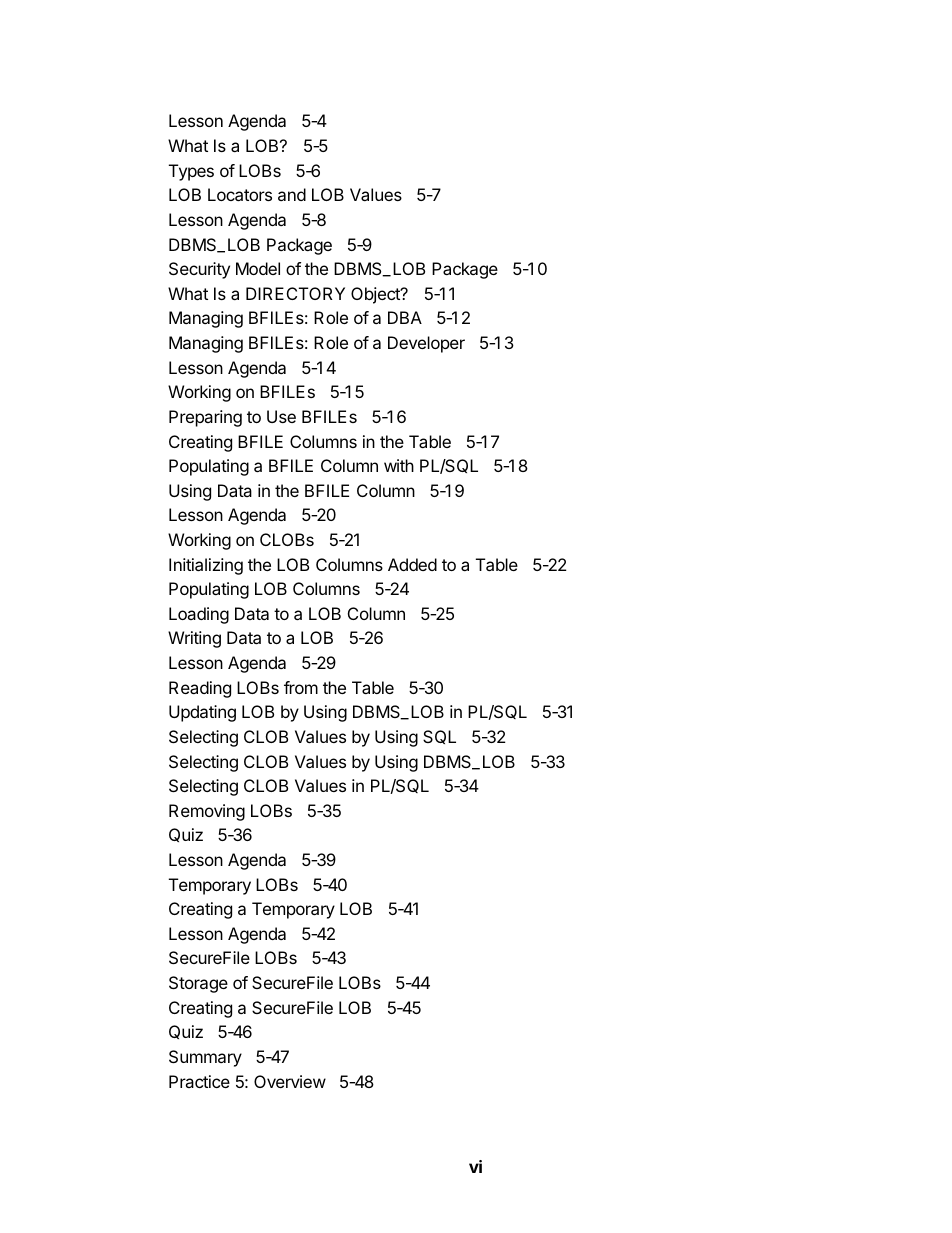 This document has height=1233, width=952. What do you see at coordinates (205, 418) in the document?
I see `Preparing` at bounding box center [205, 418].
